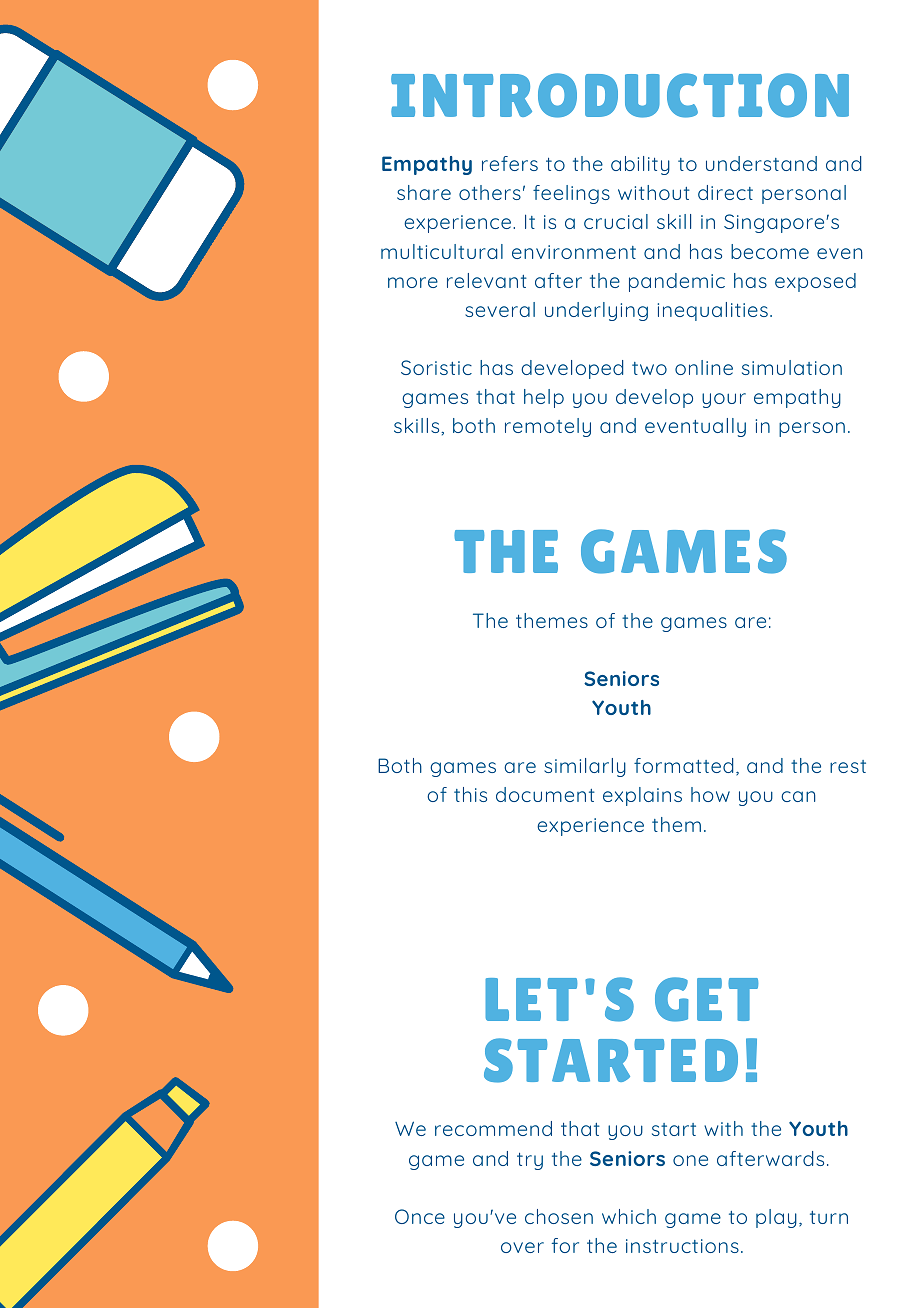 The height and width of the screenshot is (1308, 924). Describe the element at coordinates (792, 367) in the screenshot. I see `simulation` at that location.
